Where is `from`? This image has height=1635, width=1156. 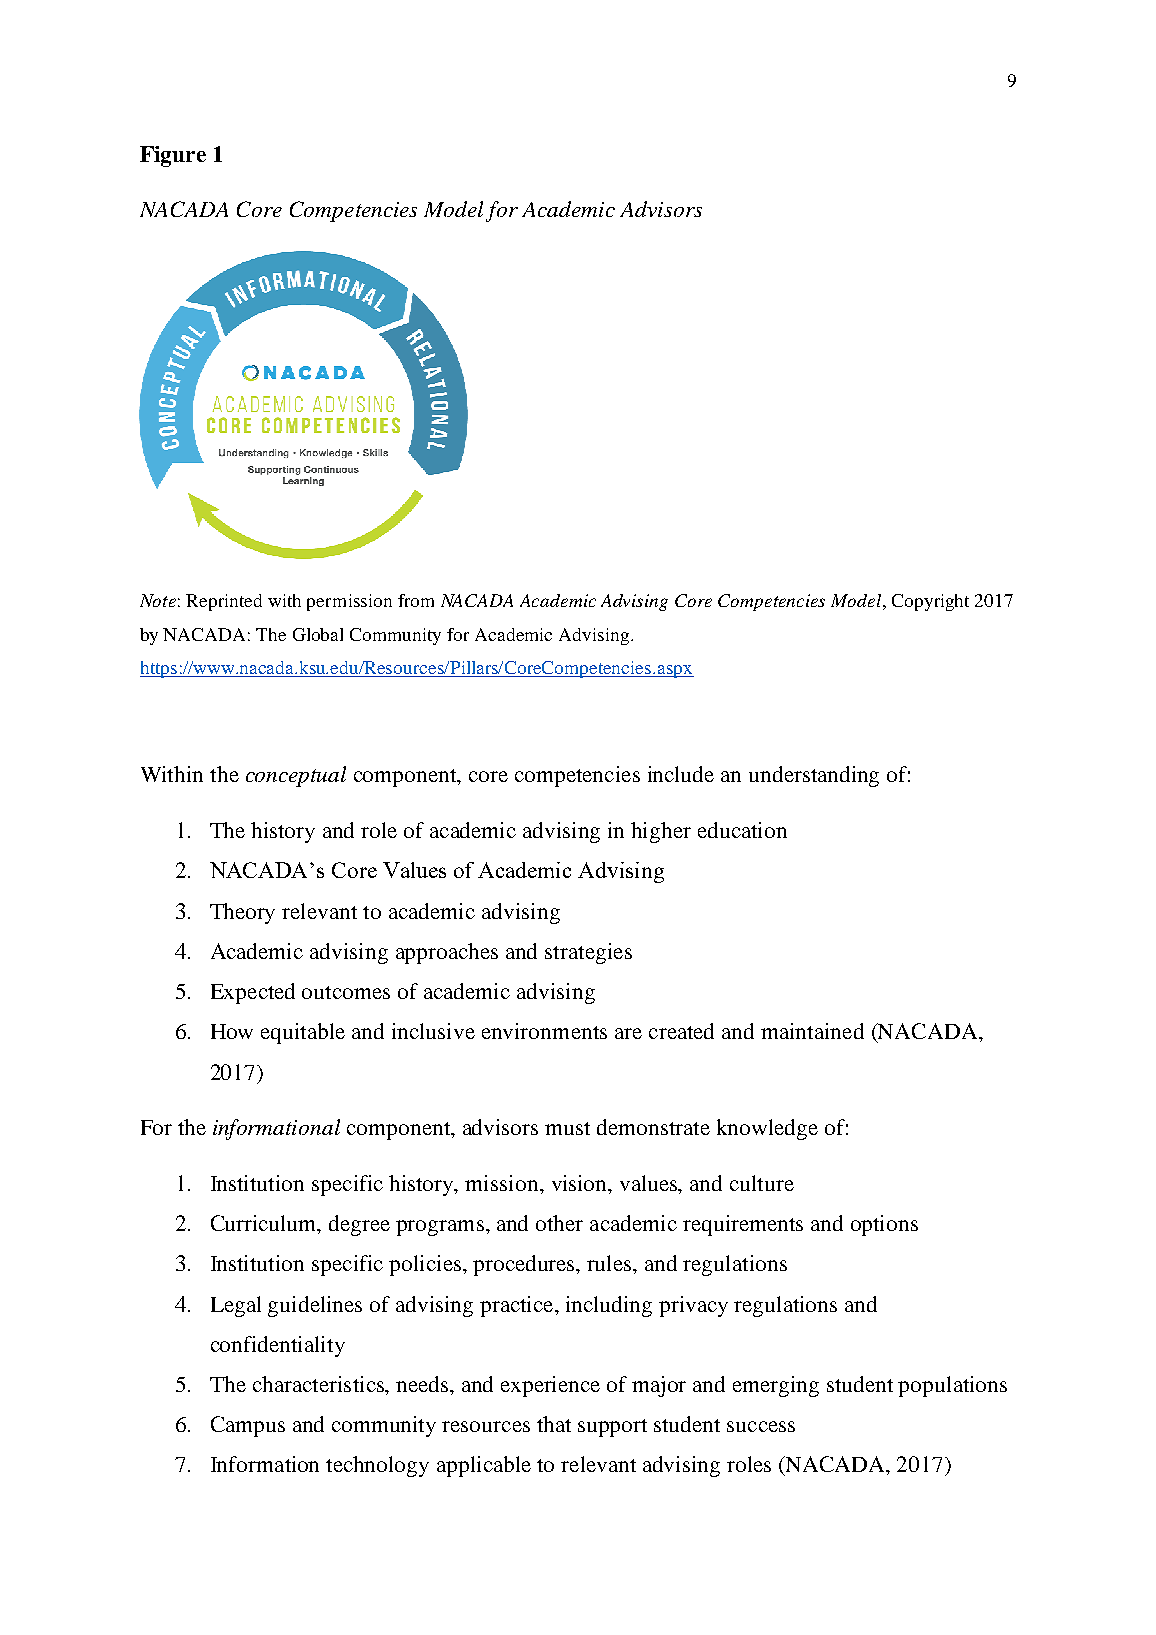 from is located at coordinates (416, 600).
